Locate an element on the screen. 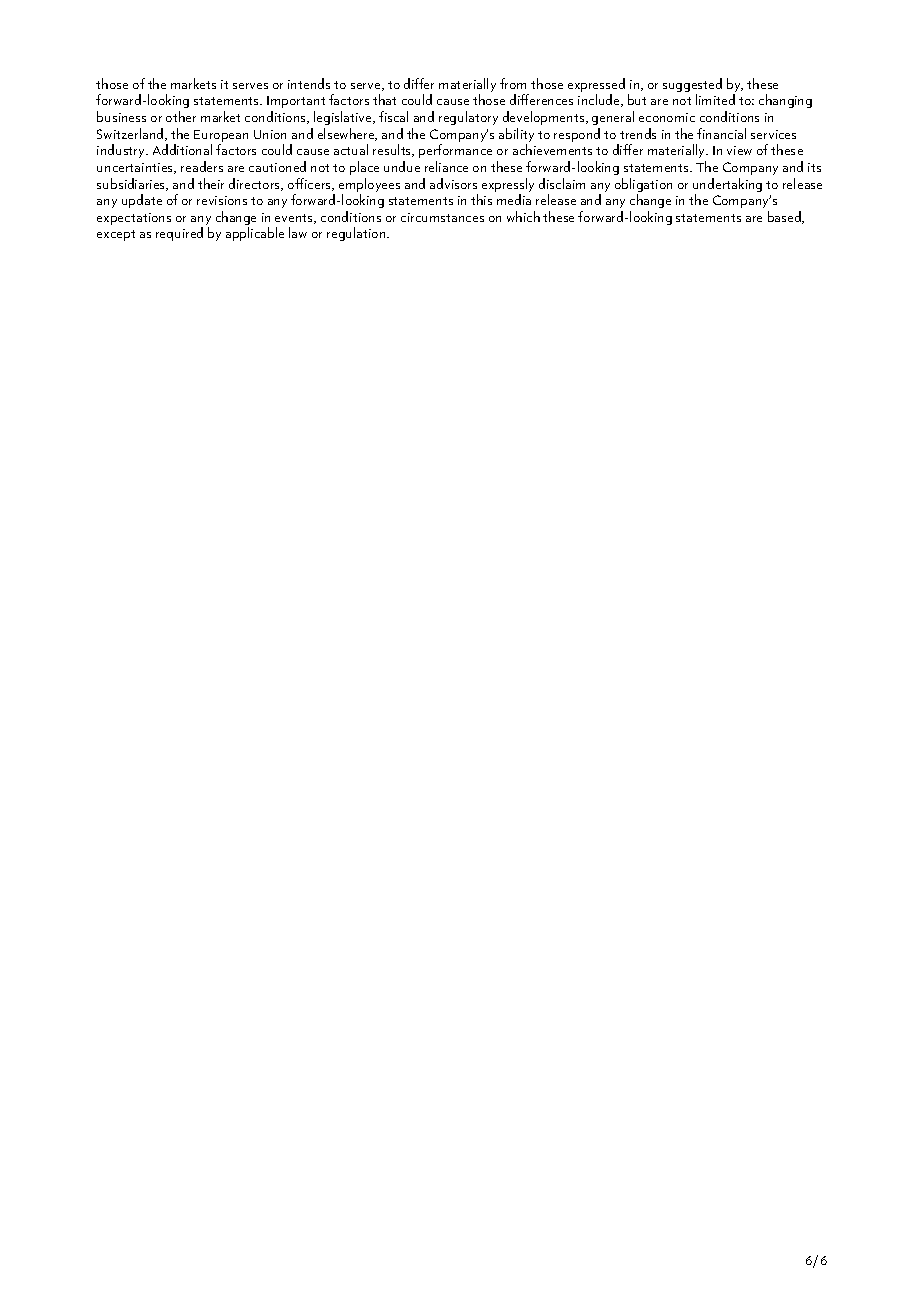  from is located at coordinates (513, 83).
